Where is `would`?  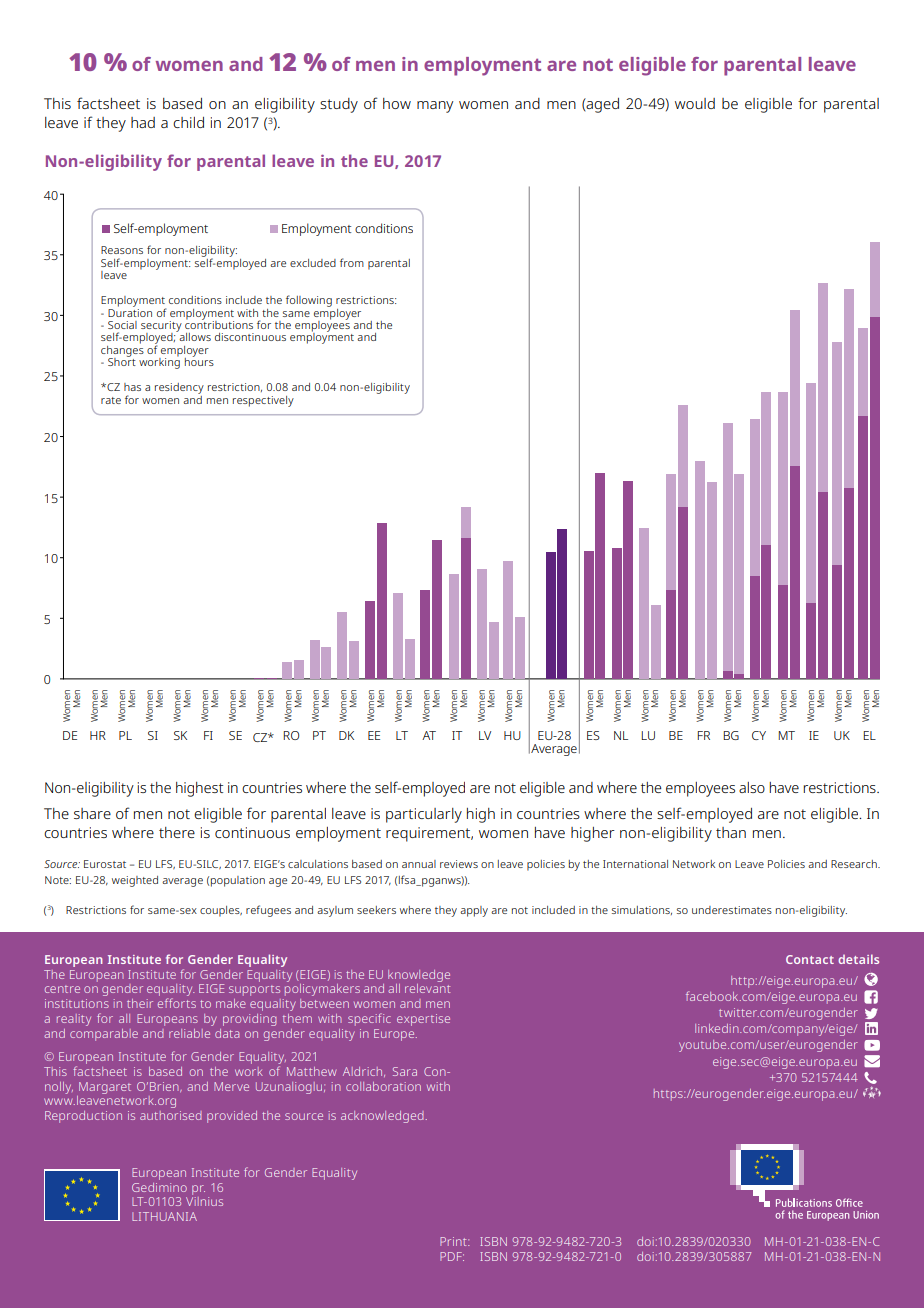 would is located at coordinates (695, 103).
